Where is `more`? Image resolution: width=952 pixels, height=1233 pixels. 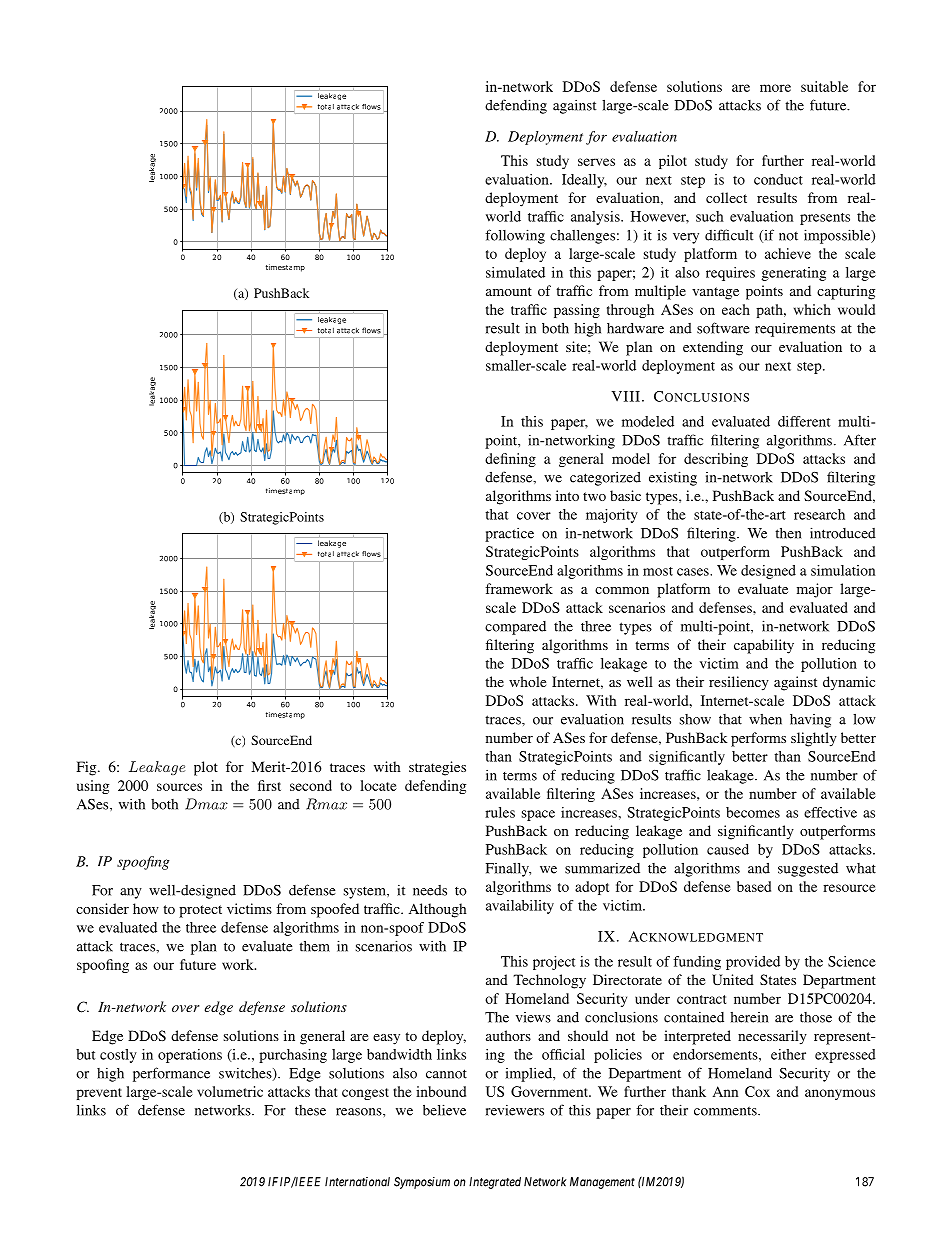
more is located at coordinates (775, 88).
